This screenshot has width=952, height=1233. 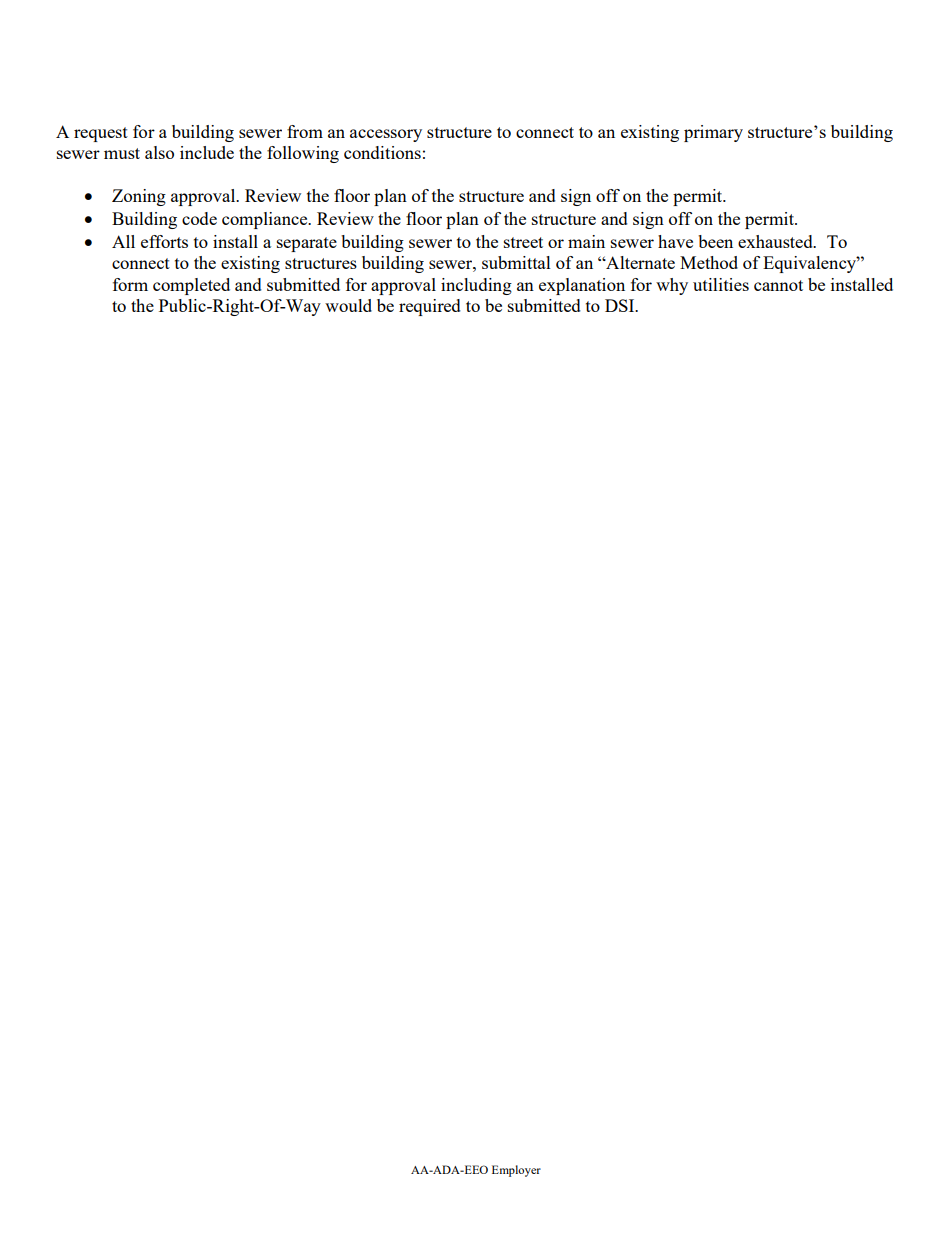 I want to click on primary, so click(x=713, y=133).
